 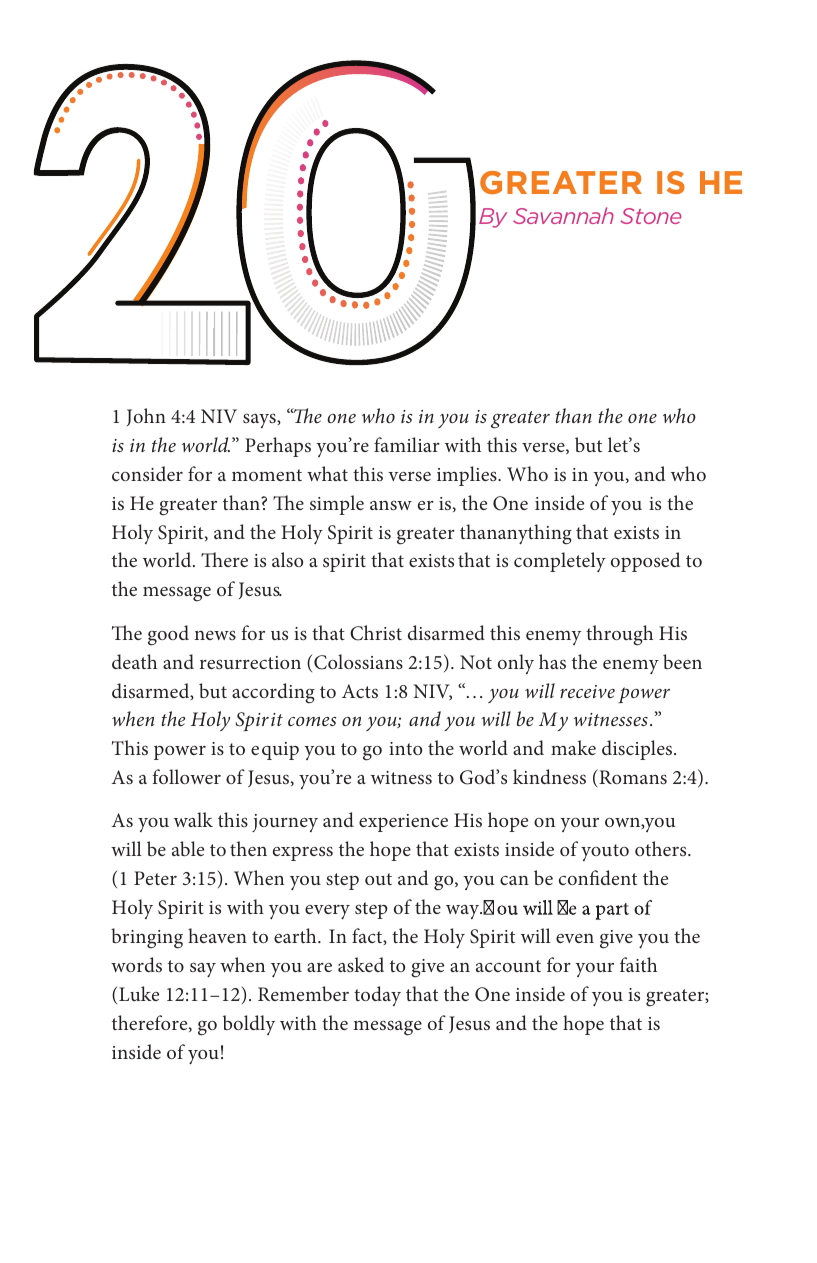 I want to click on Savannah, so click(x=563, y=215).
